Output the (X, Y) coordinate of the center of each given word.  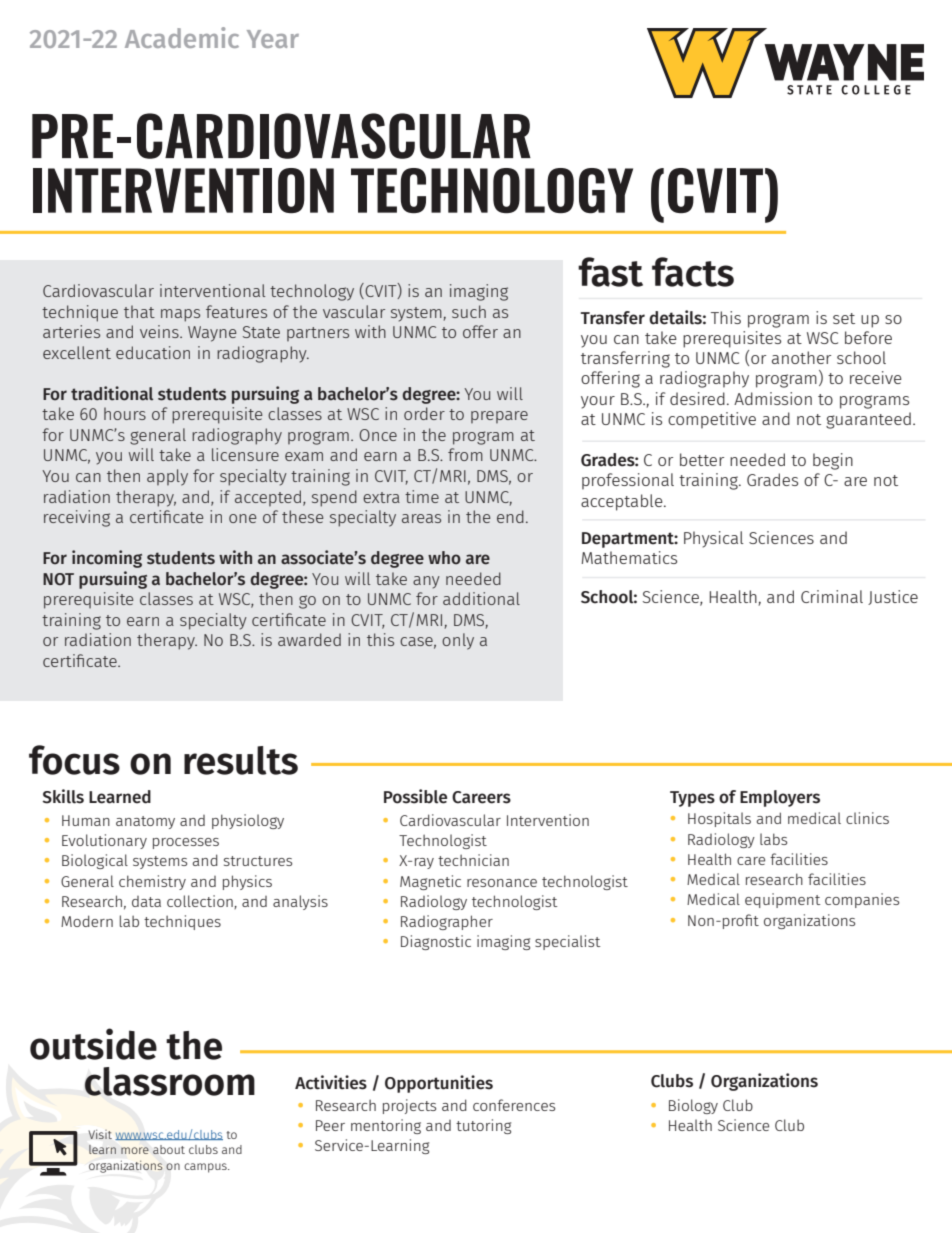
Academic (182, 37)
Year (273, 39)
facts (693, 272)
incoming (107, 559)
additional (481, 598)
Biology (693, 1106)
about (169, 1149)
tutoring (483, 1126)
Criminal (832, 596)
